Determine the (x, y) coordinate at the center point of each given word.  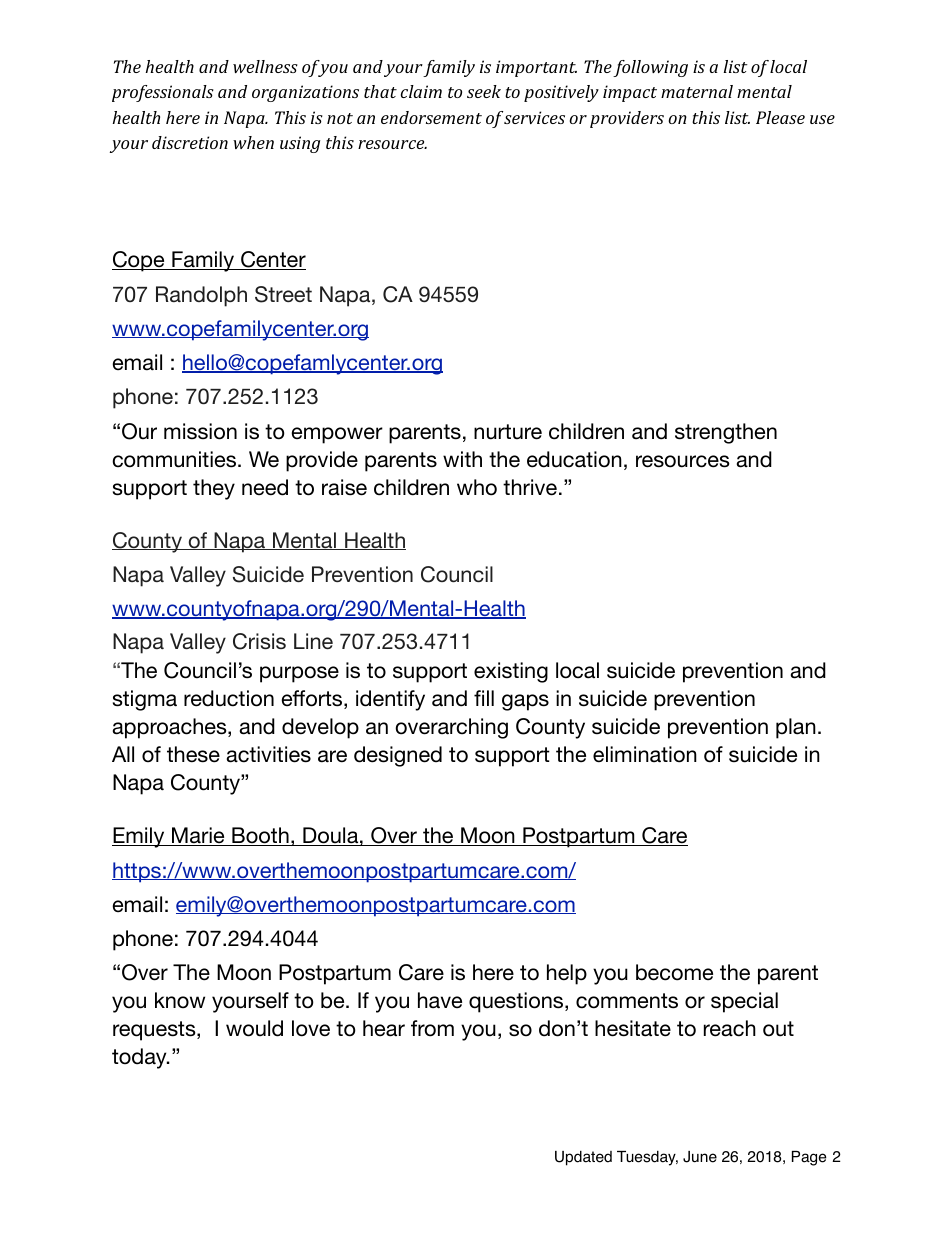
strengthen (726, 433)
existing (511, 672)
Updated (583, 1158)
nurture (508, 432)
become (674, 972)
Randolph (201, 296)
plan (796, 728)
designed (398, 756)
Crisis (259, 641)
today (140, 1058)
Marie (198, 836)
